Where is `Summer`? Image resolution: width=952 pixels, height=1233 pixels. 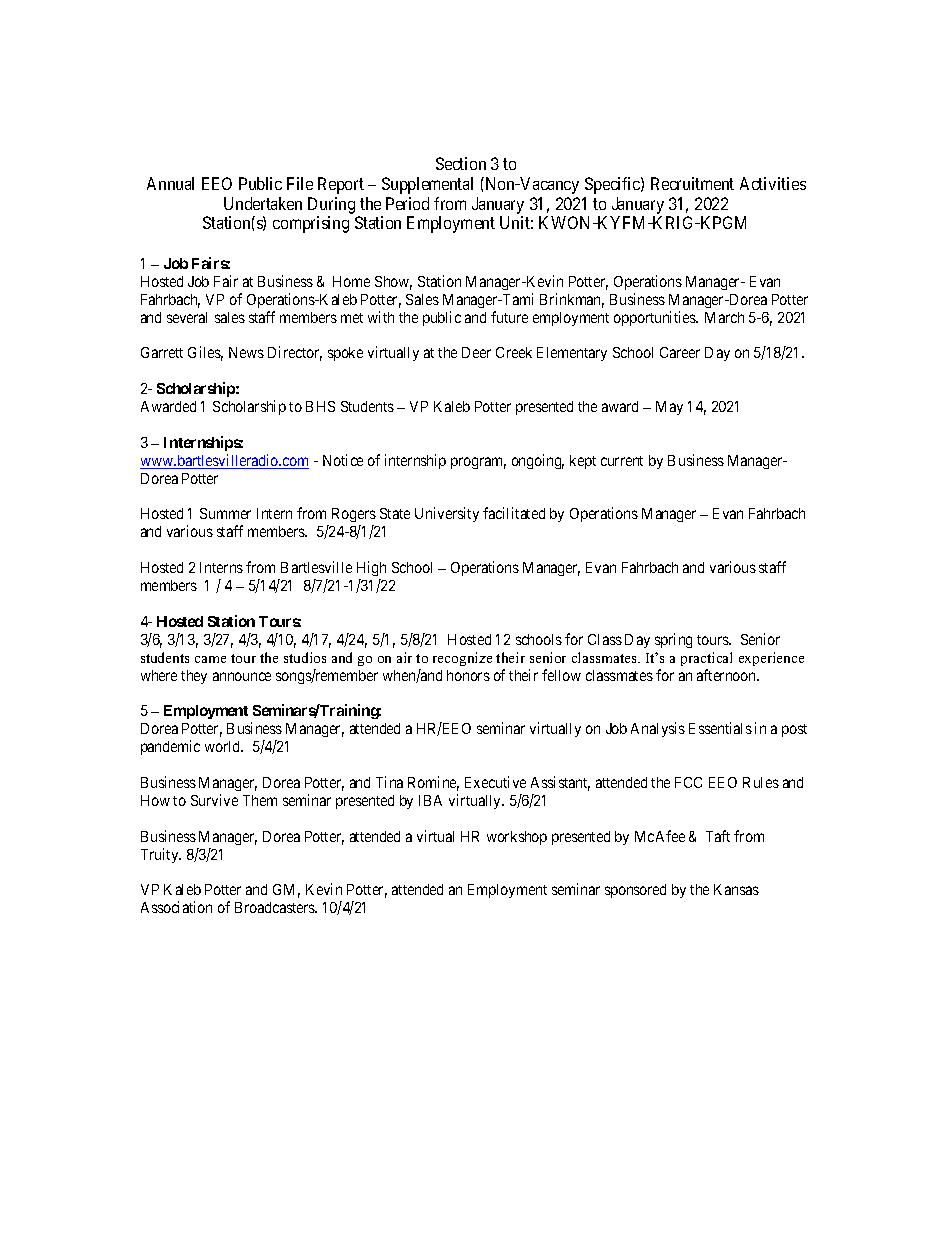
Summer is located at coordinates (225, 513).
